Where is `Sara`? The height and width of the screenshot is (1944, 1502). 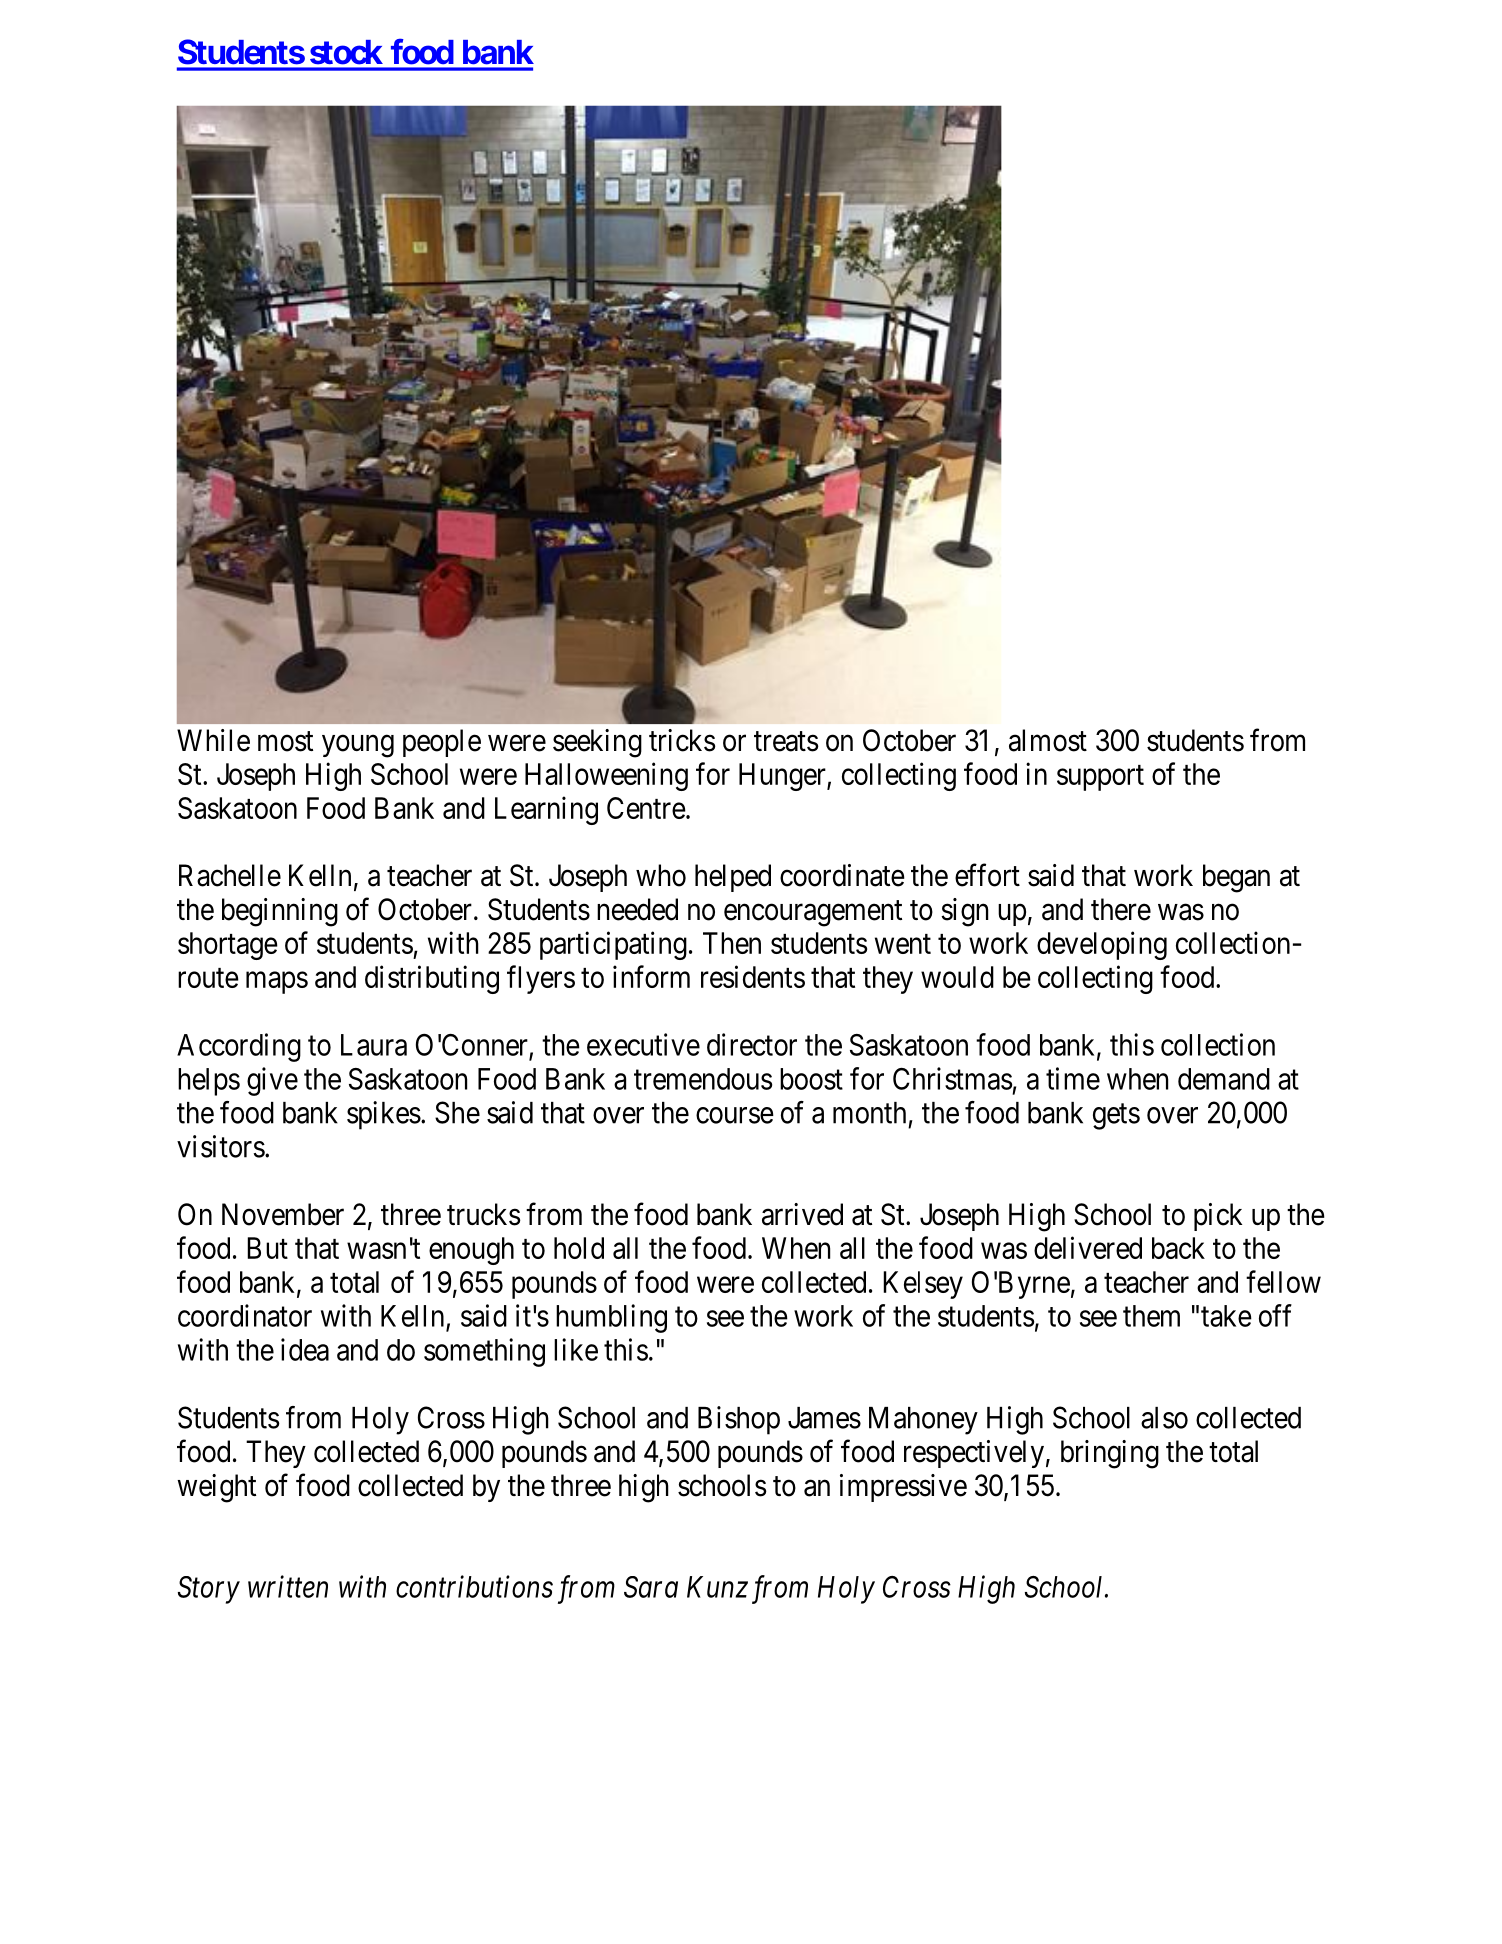 Sara is located at coordinates (651, 1587).
